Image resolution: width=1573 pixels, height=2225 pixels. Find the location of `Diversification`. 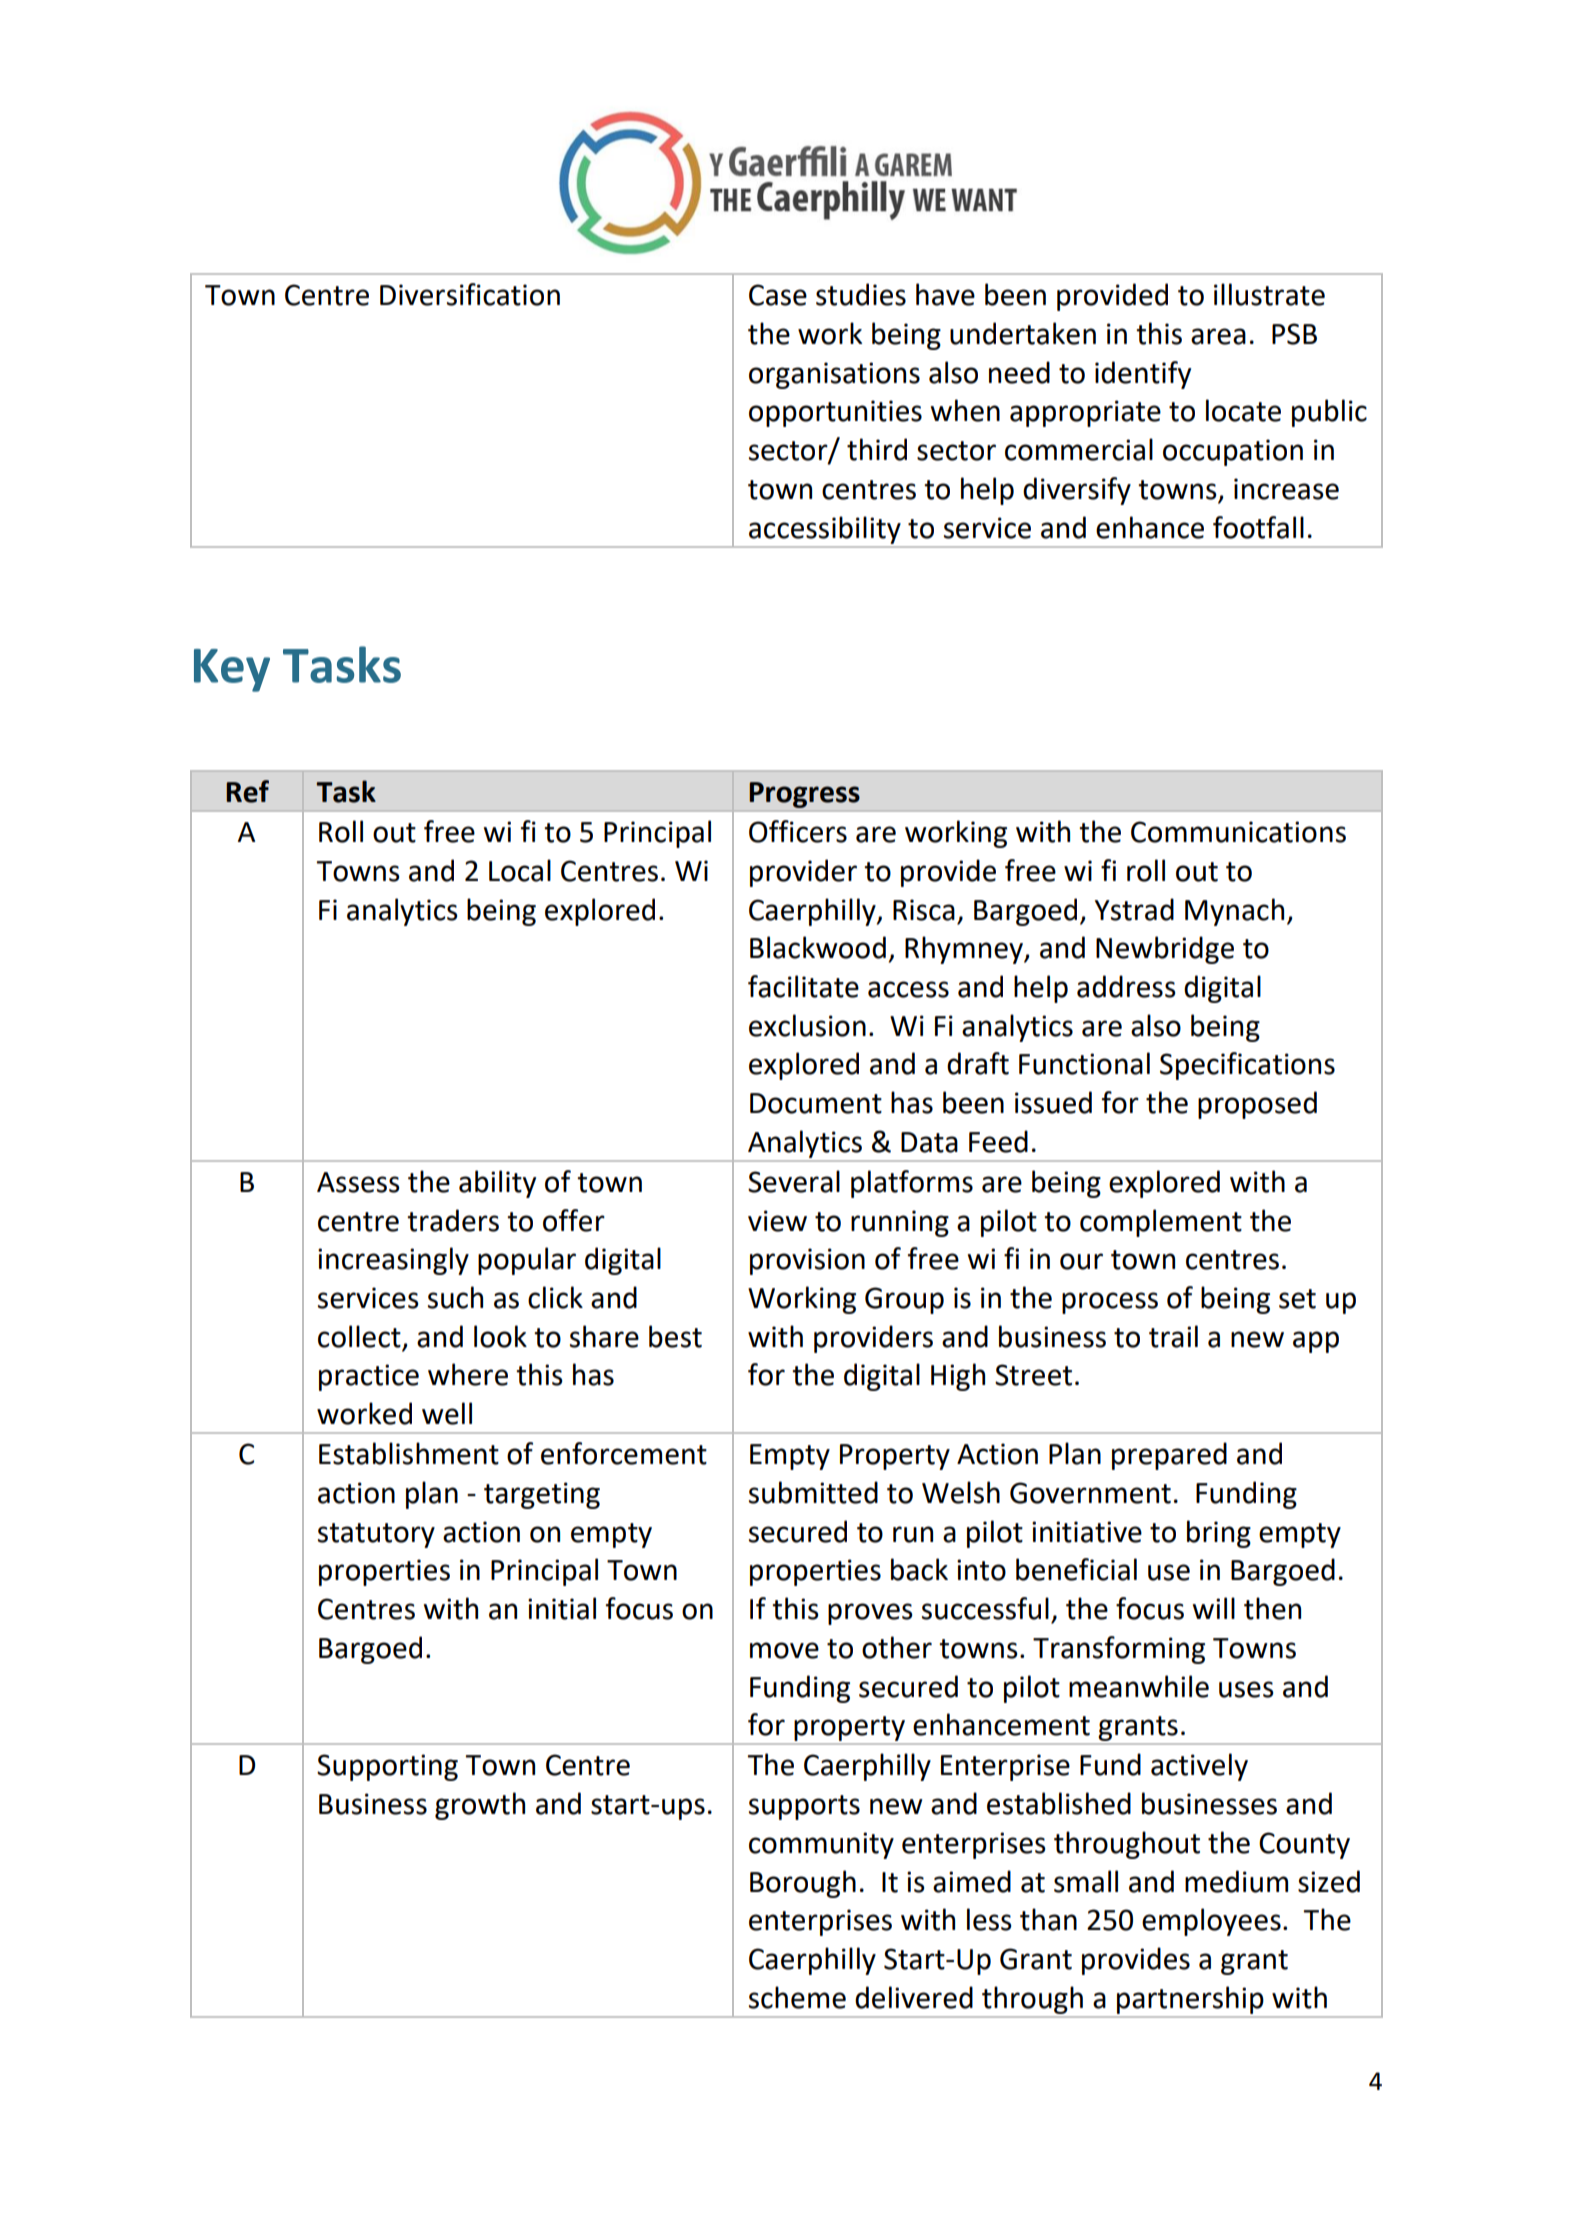

Diversification is located at coordinates (470, 294).
